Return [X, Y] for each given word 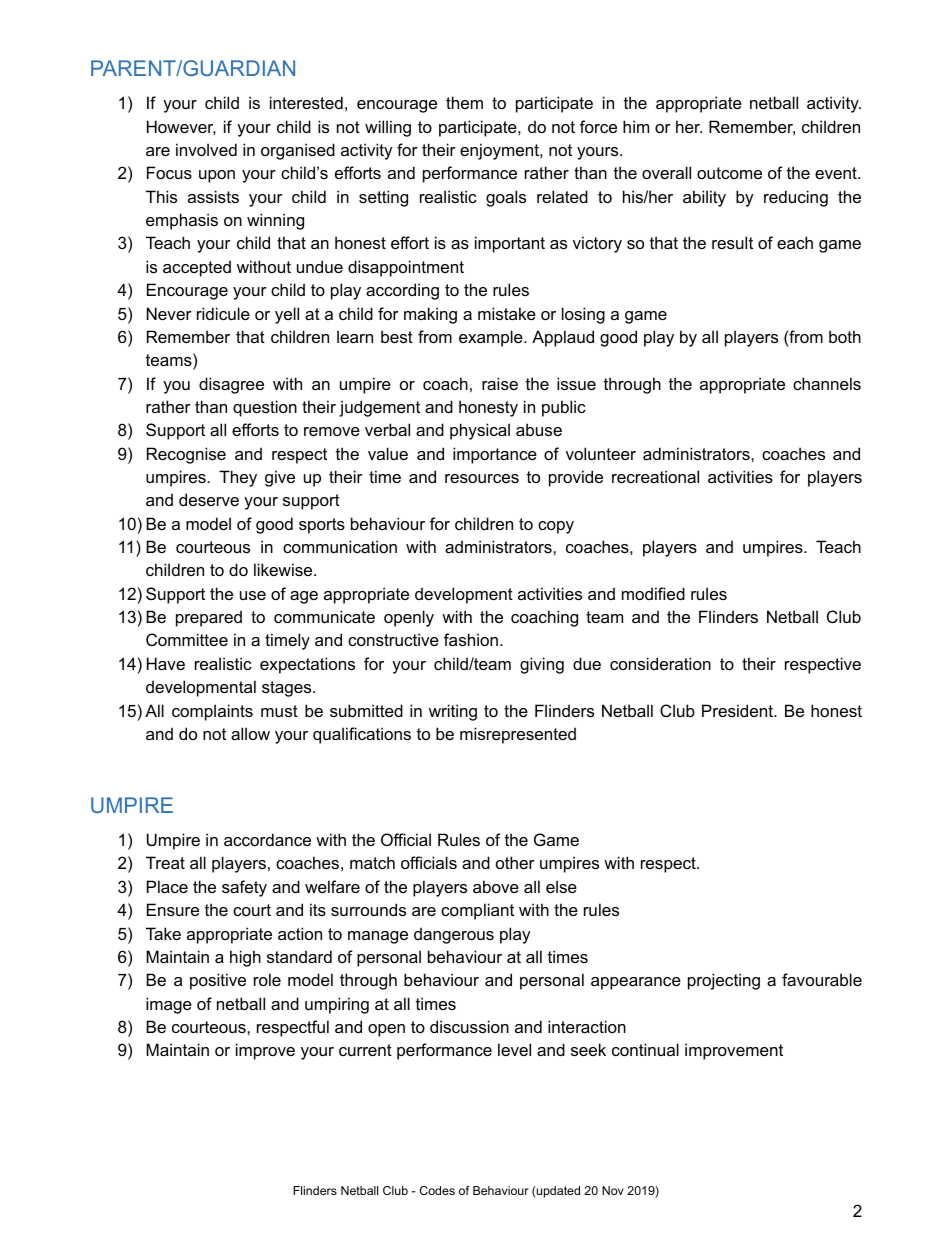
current [365, 1050]
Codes [437, 1190]
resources [482, 478]
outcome [729, 173]
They [238, 478]
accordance [267, 839]
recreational [655, 476]
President [739, 710]
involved [206, 149]
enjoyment [500, 151]
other [515, 862]
